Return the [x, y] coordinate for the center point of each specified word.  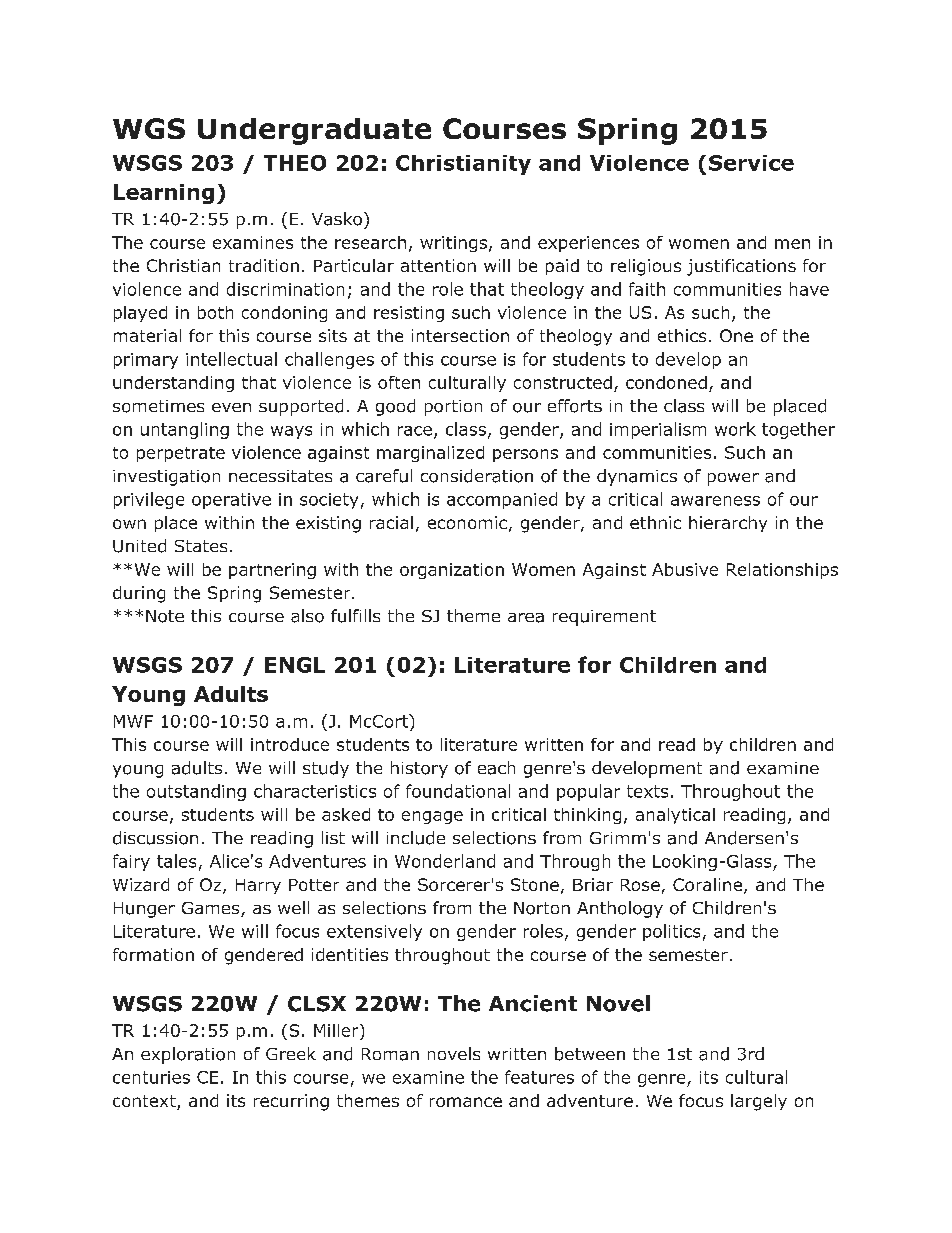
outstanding [196, 792]
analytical [675, 816]
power [733, 479]
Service [751, 163]
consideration [477, 476]
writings [453, 244]
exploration [188, 1055]
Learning [164, 194]
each [496, 768]
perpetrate [181, 454]
